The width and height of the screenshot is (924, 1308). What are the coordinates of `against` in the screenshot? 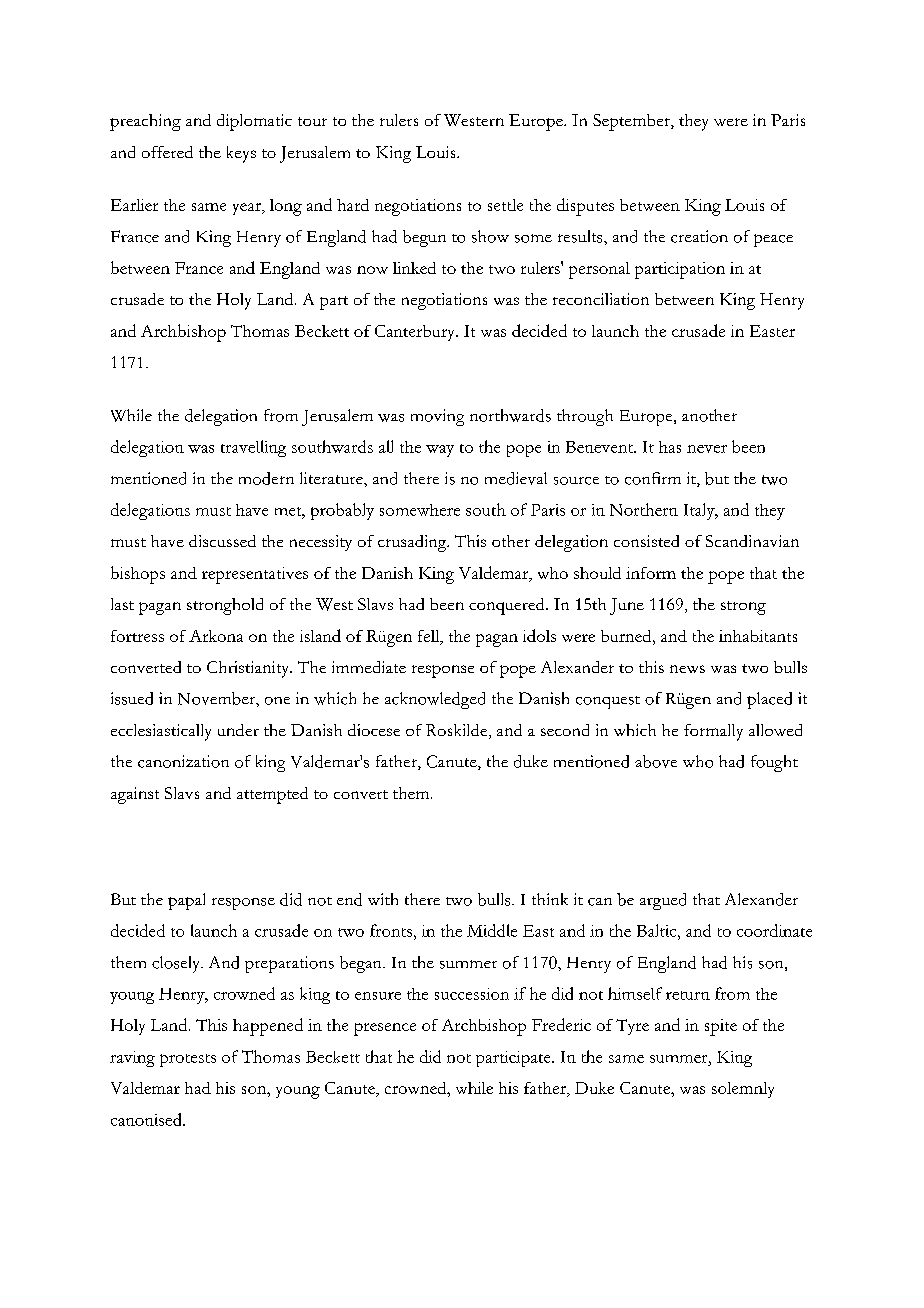 It's located at (135, 795).
